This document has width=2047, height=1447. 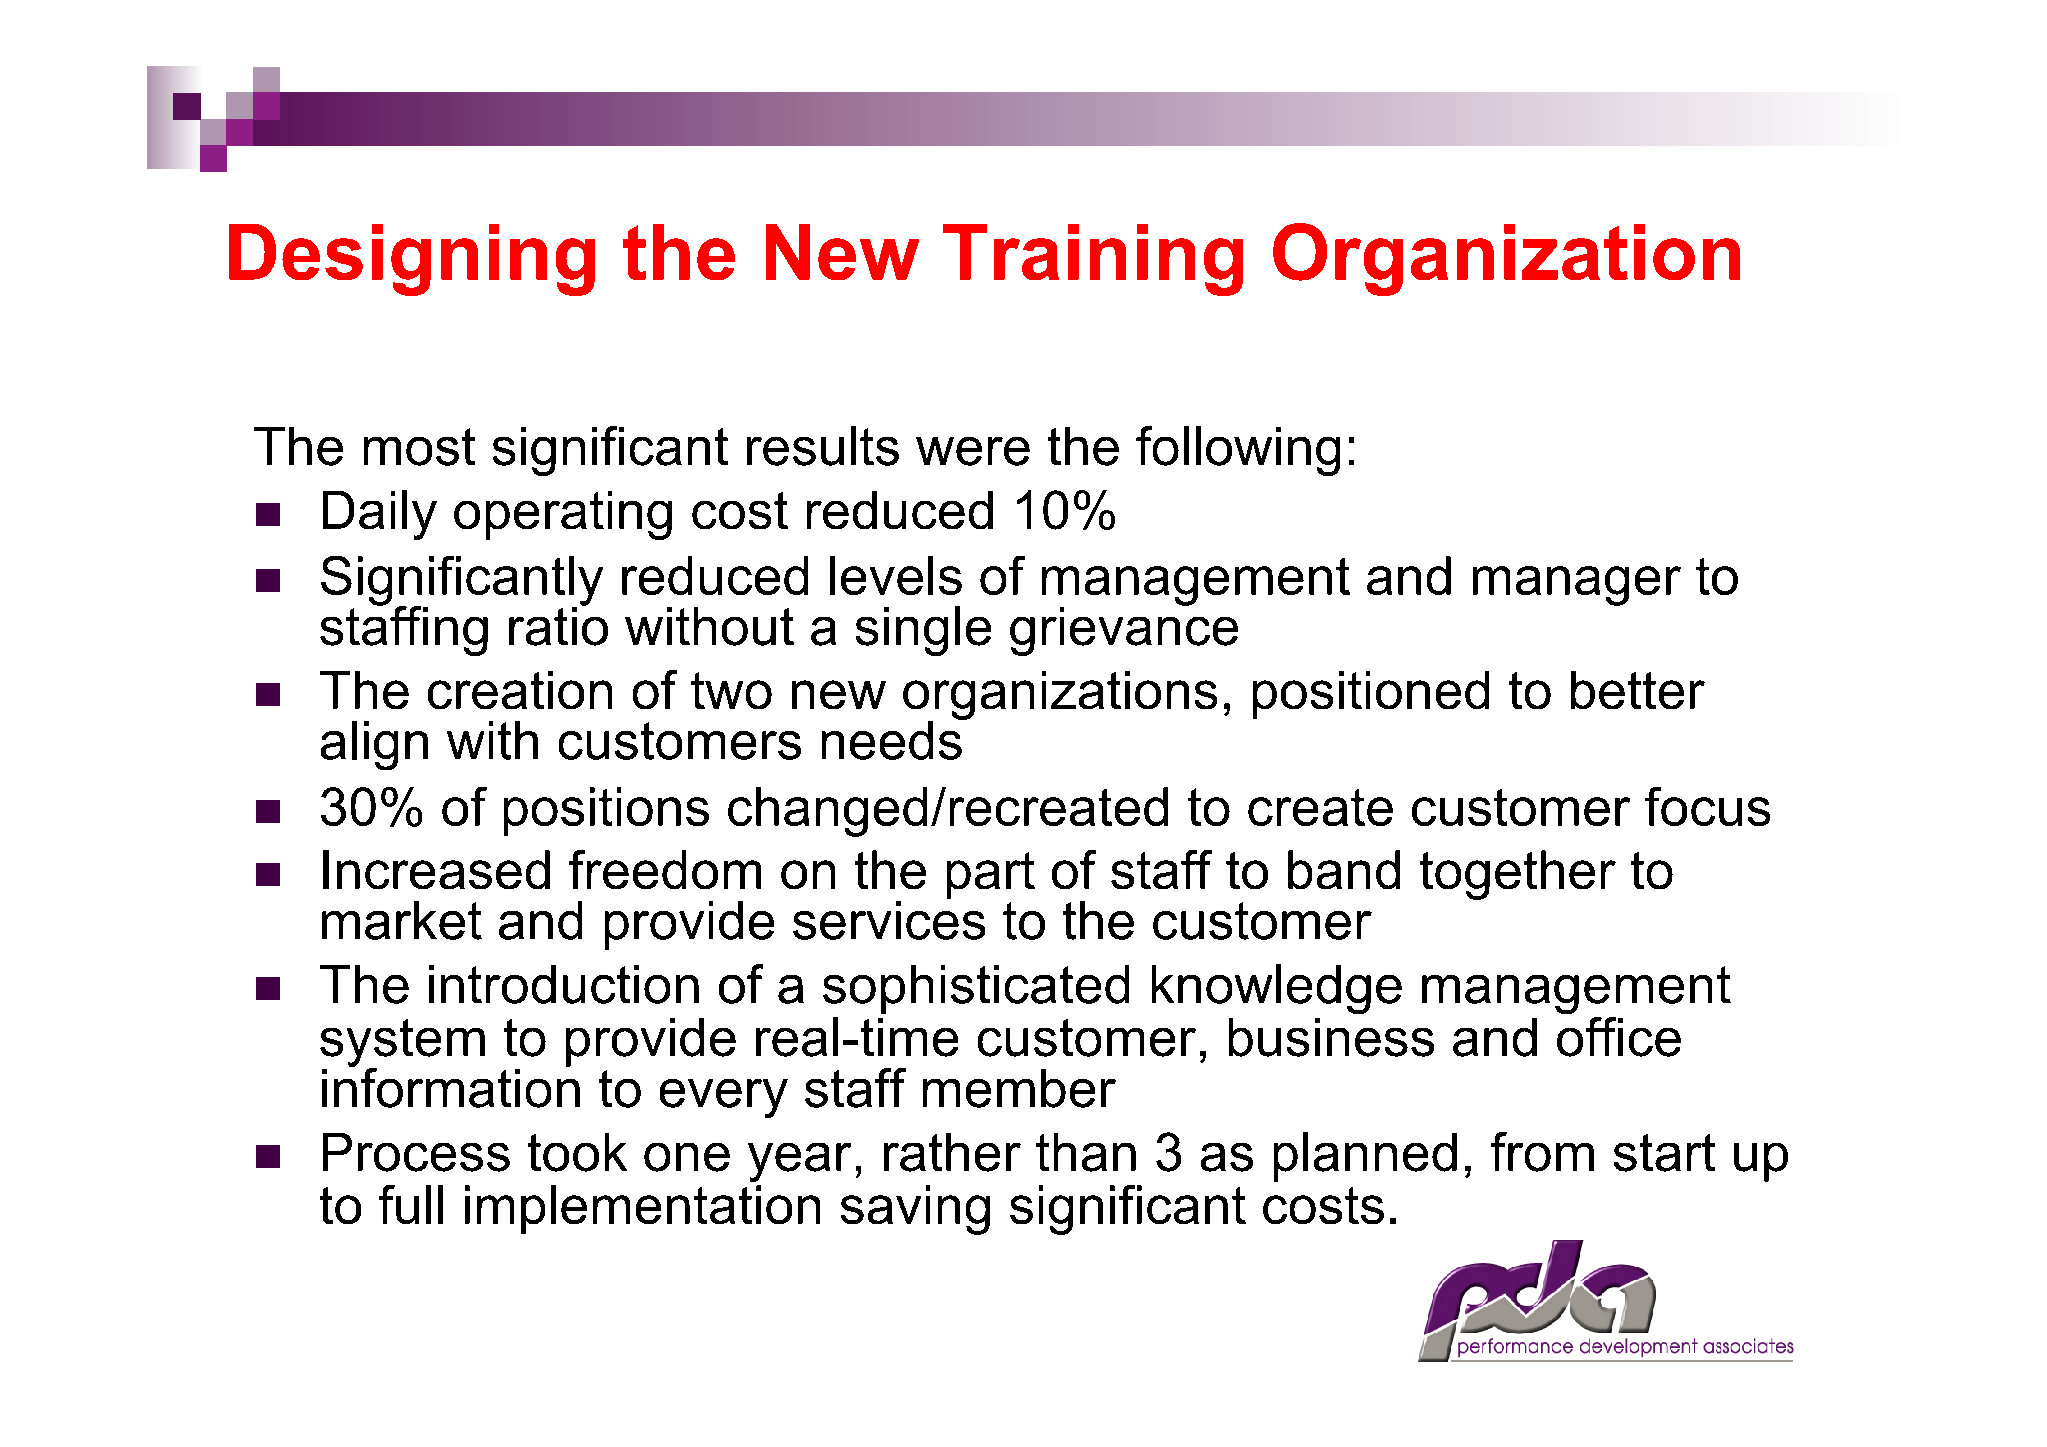 What do you see at coordinates (1086, 1152) in the document?
I see `than` at bounding box center [1086, 1152].
